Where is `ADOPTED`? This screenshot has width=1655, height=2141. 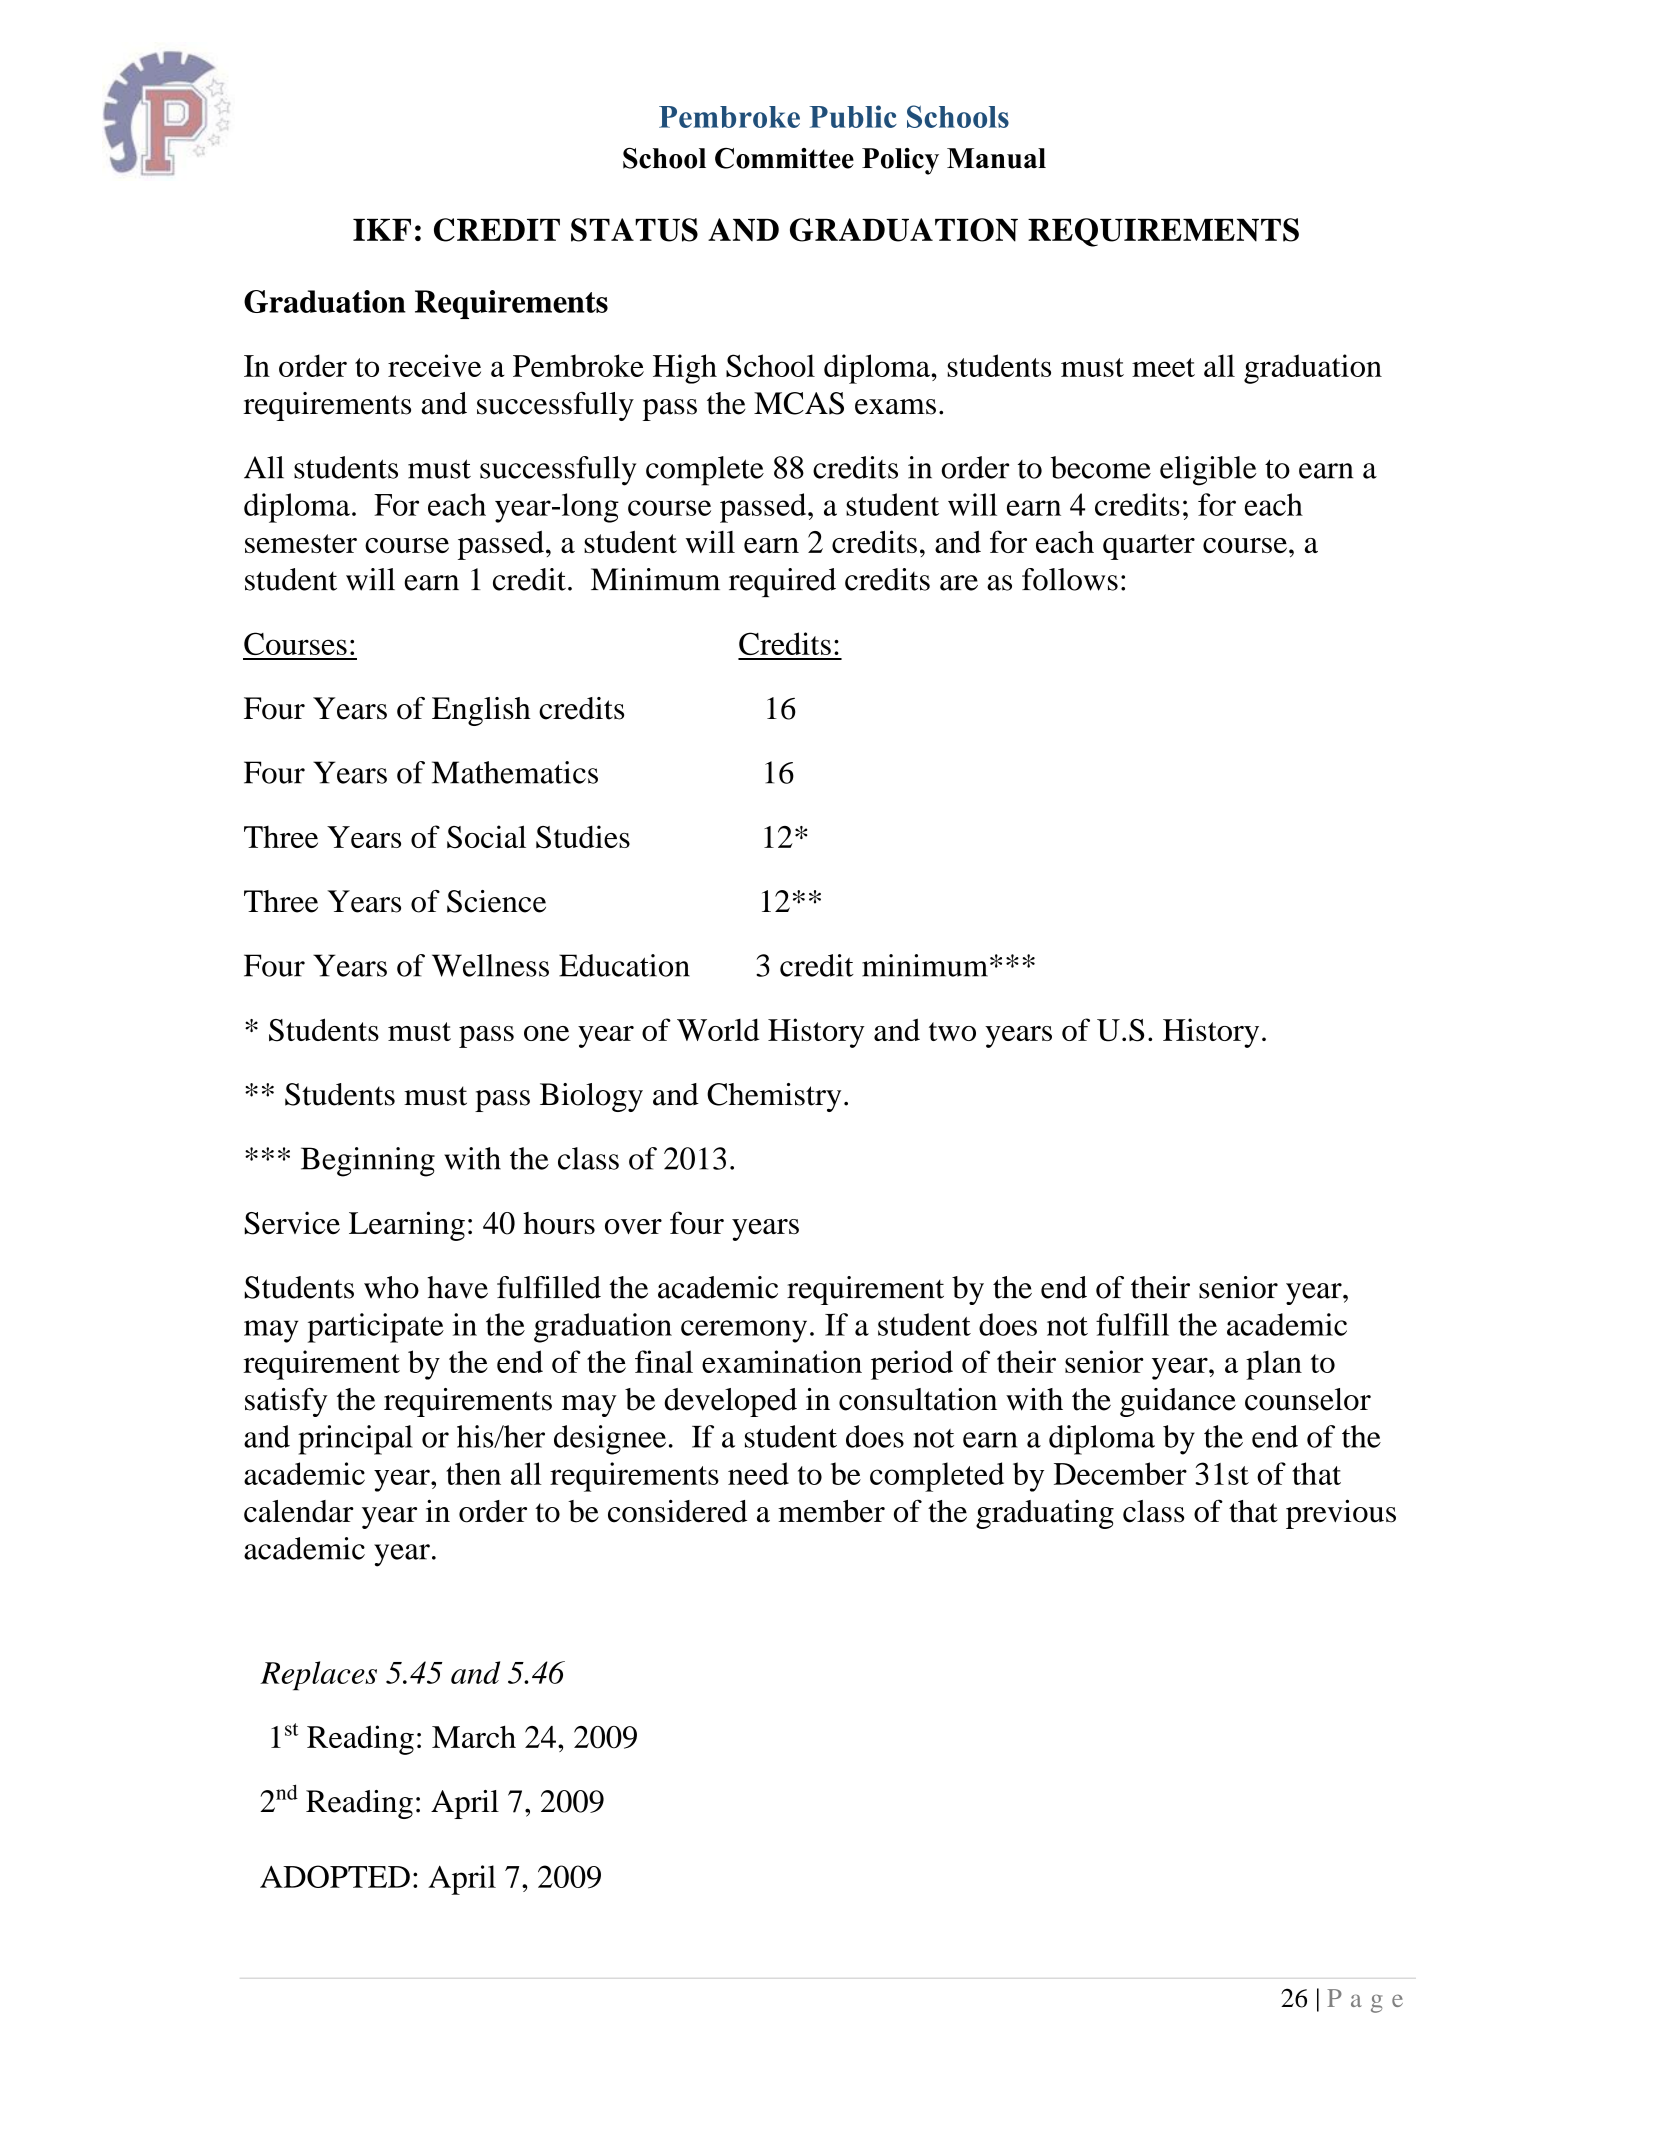
ADOPTED is located at coordinates (335, 1876).
